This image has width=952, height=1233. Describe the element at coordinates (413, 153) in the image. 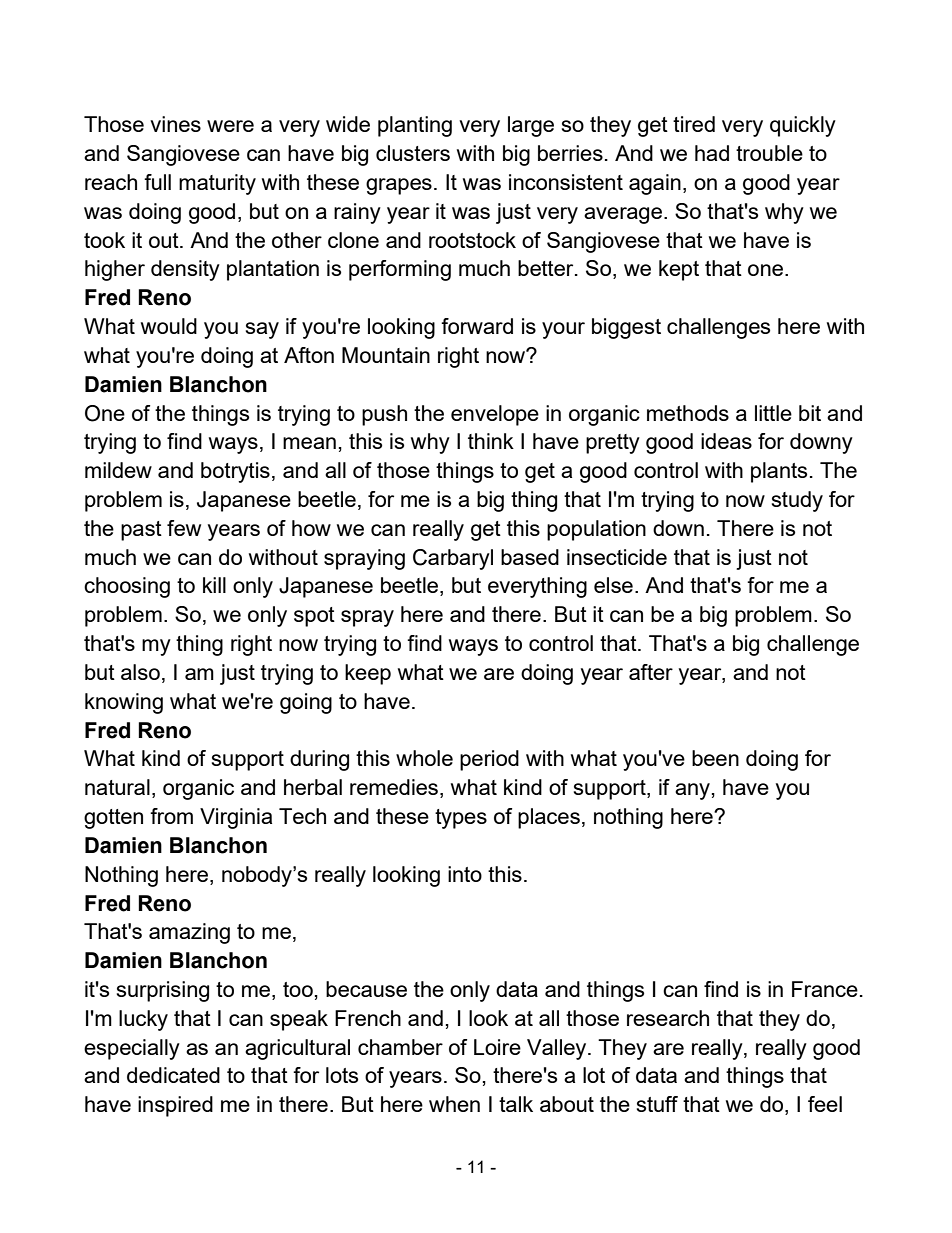

I see `clusters` at that location.
